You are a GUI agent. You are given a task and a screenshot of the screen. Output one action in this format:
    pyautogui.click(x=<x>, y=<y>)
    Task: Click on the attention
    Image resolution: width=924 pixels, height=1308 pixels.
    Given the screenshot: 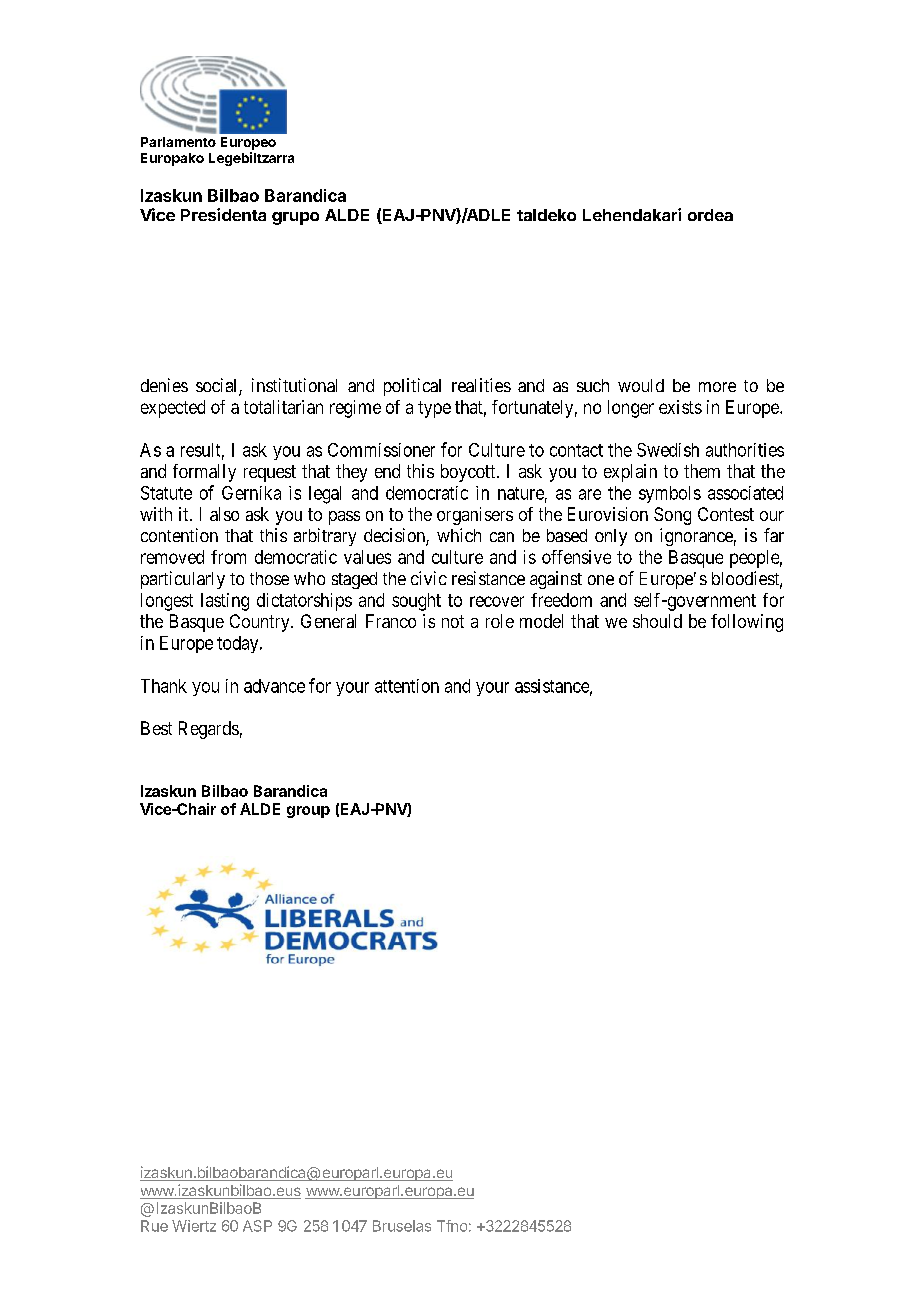 What is the action you would take?
    pyautogui.click(x=407, y=686)
